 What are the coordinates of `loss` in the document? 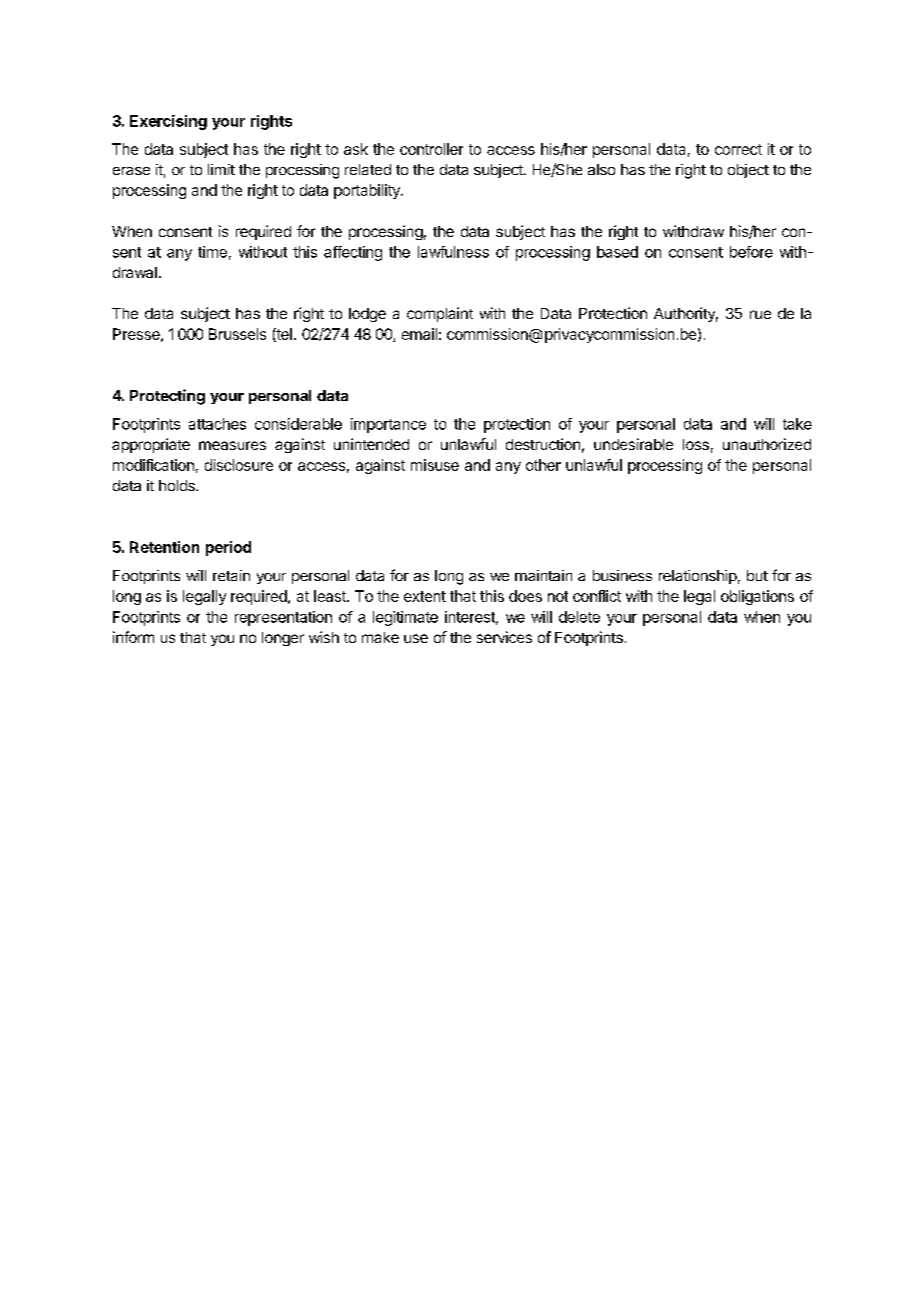 It's located at (696, 444).
